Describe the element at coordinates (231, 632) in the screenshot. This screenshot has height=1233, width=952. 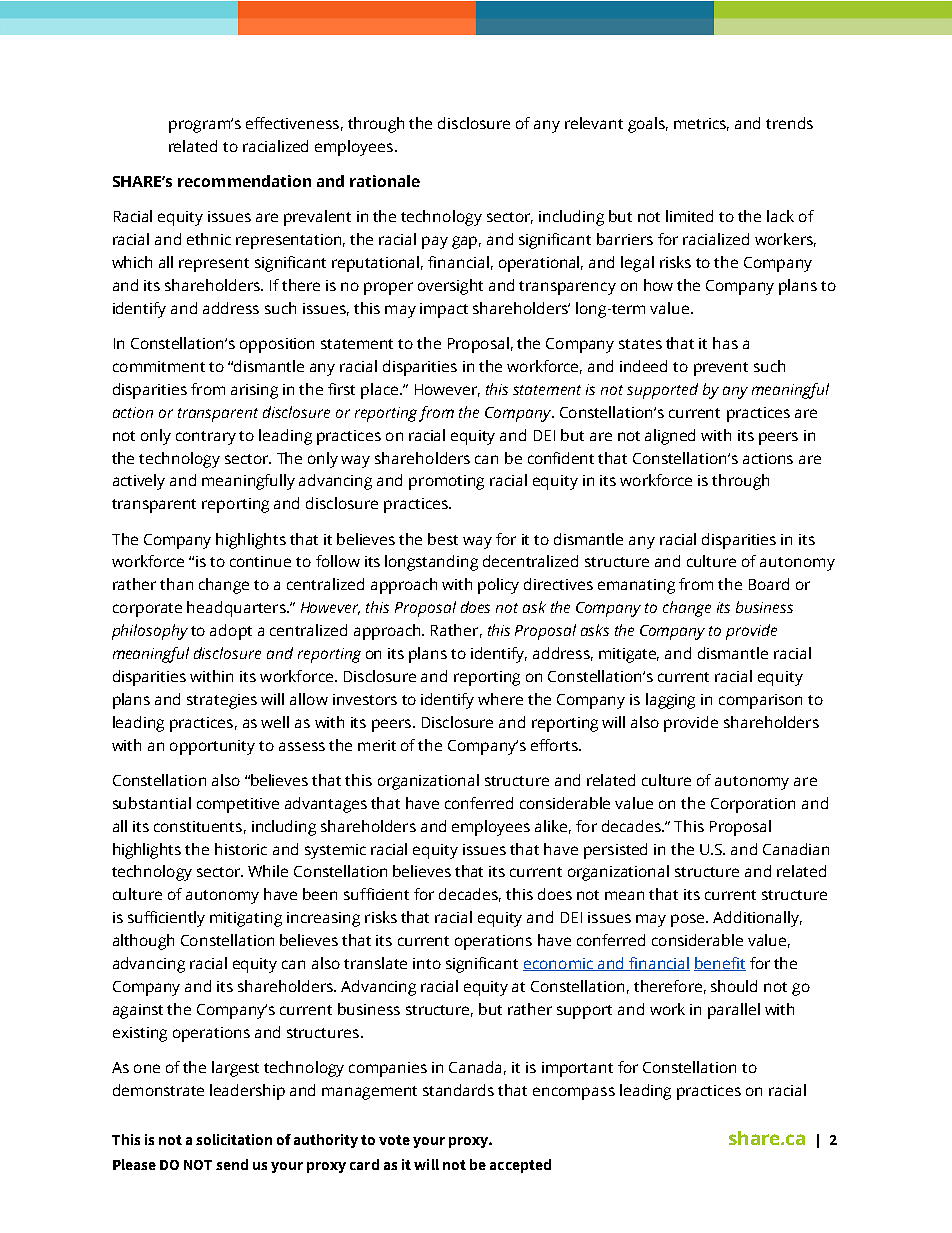
I see `adopt` at that location.
